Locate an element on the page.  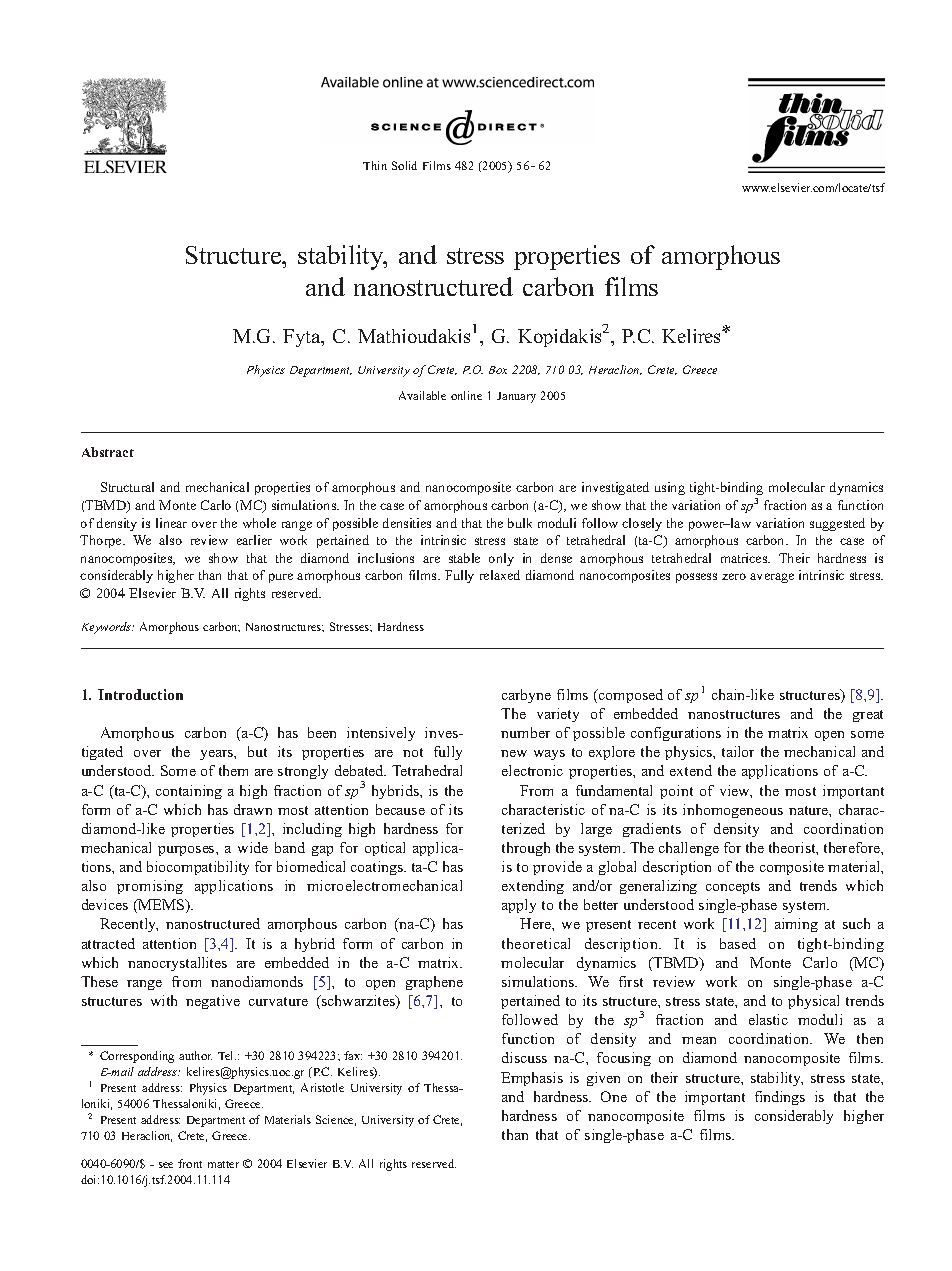
aiming is located at coordinates (796, 925).
